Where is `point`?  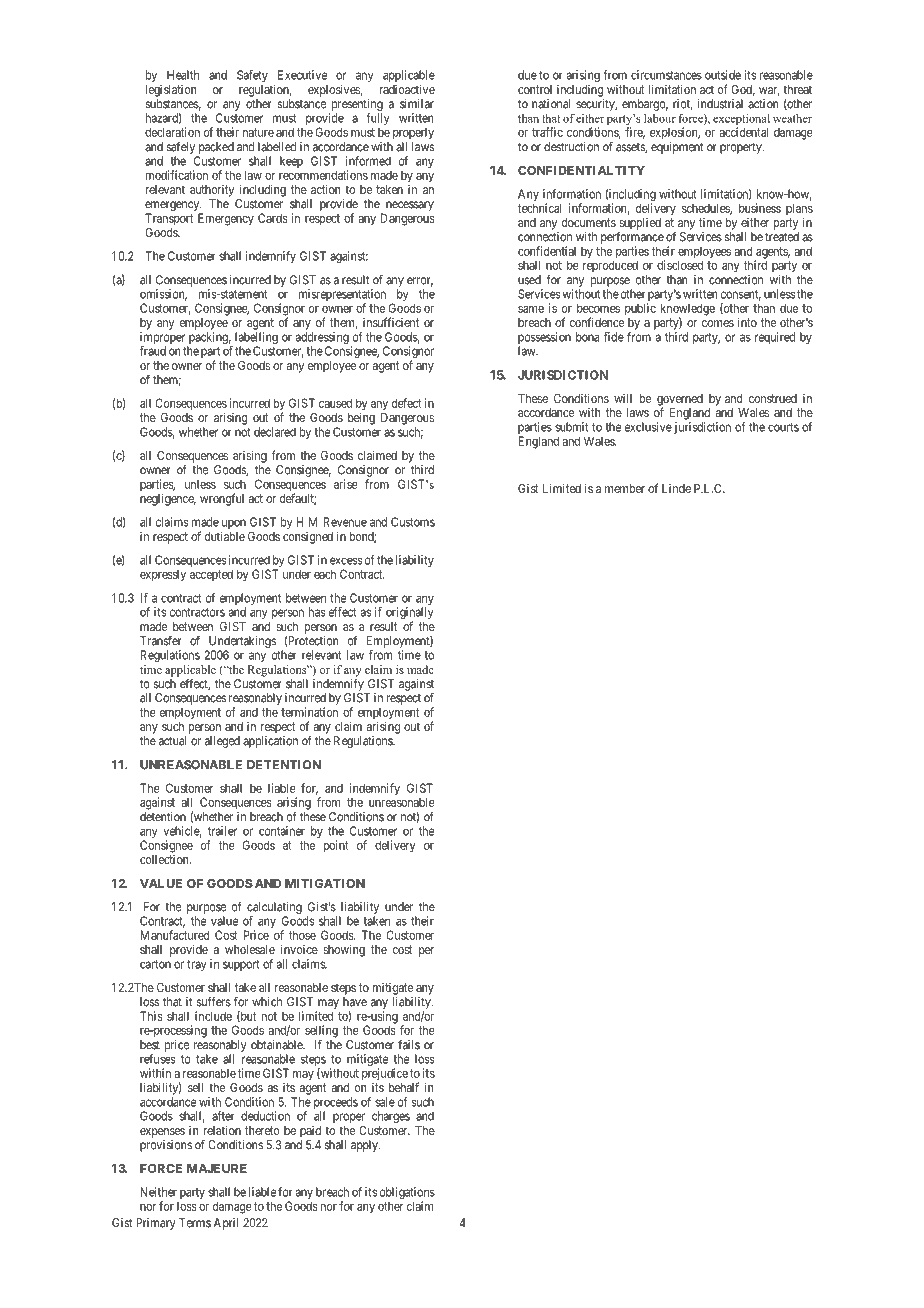 point is located at coordinates (336, 846).
